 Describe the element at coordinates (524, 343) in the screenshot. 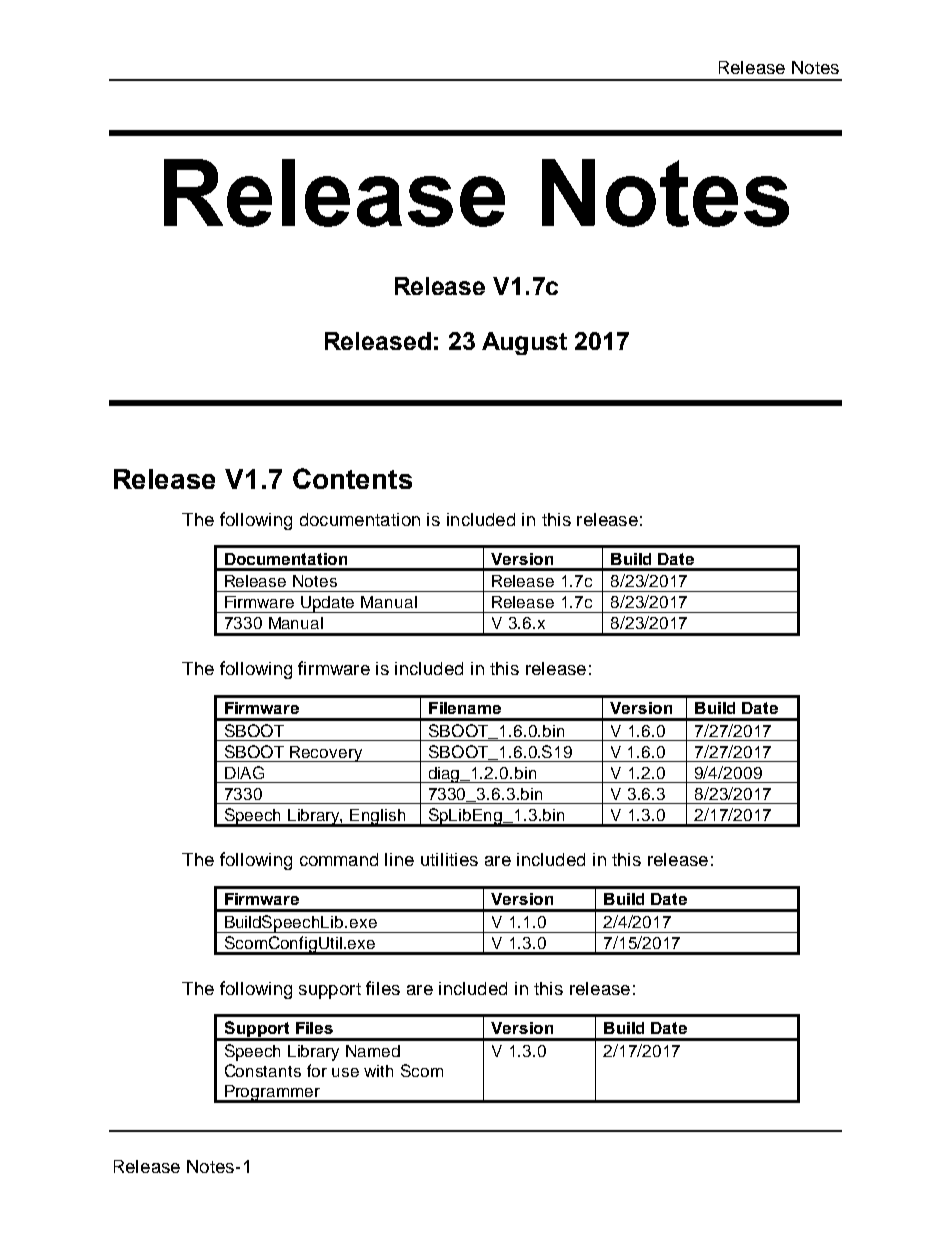

I see `August` at that location.
